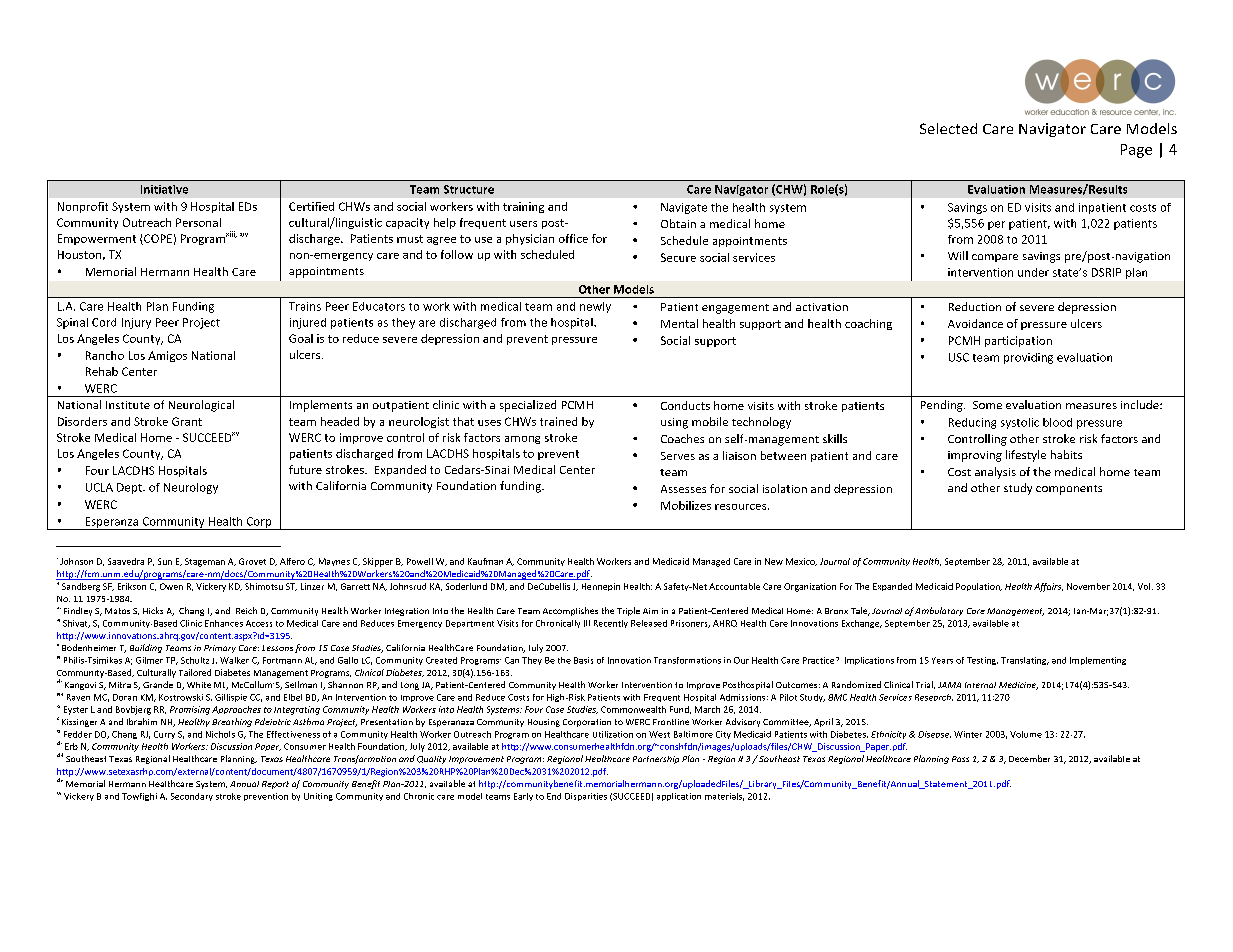  I want to click on Selected, so click(948, 128).
